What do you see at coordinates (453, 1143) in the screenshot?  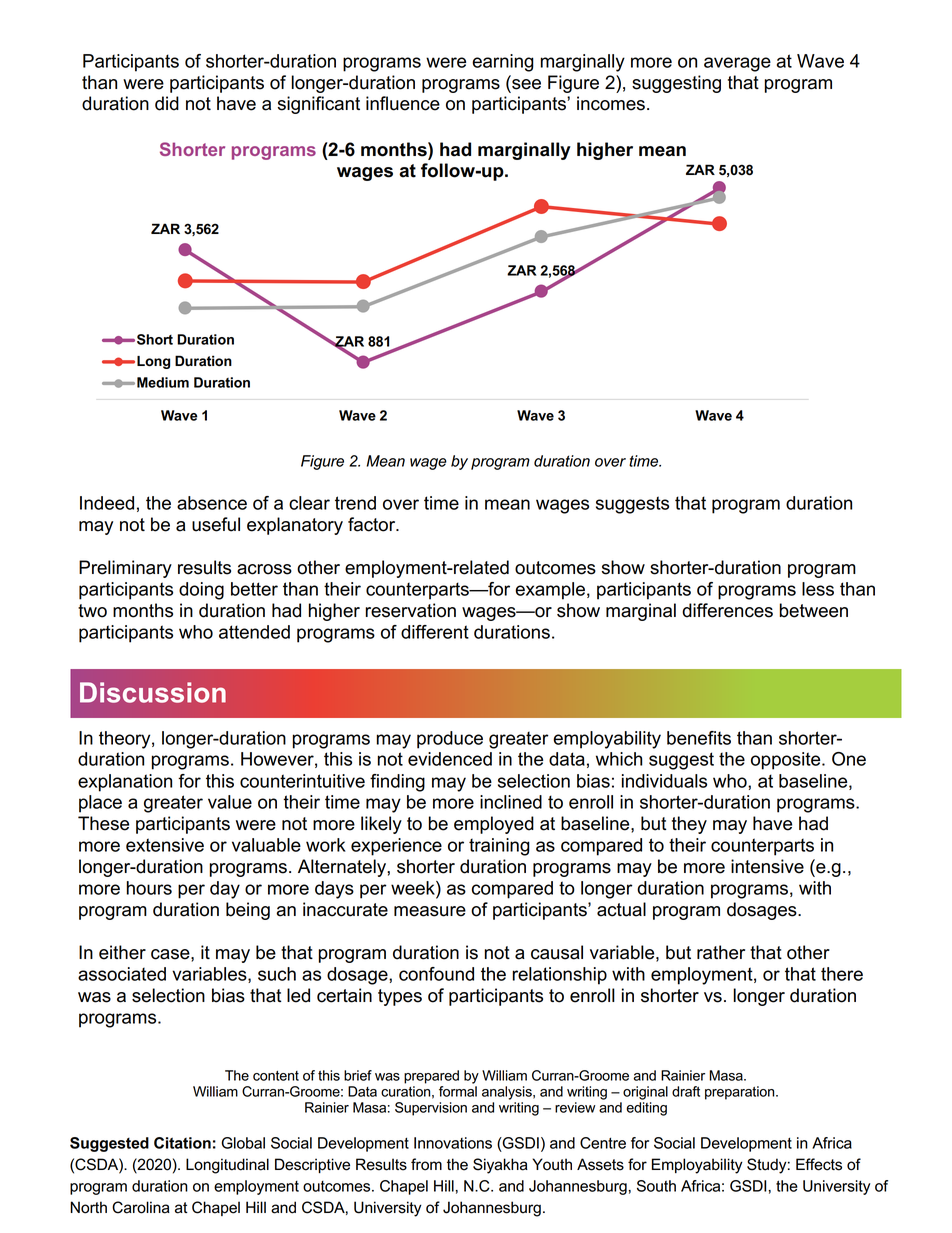 I see `Innovations` at bounding box center [453, 1143].
